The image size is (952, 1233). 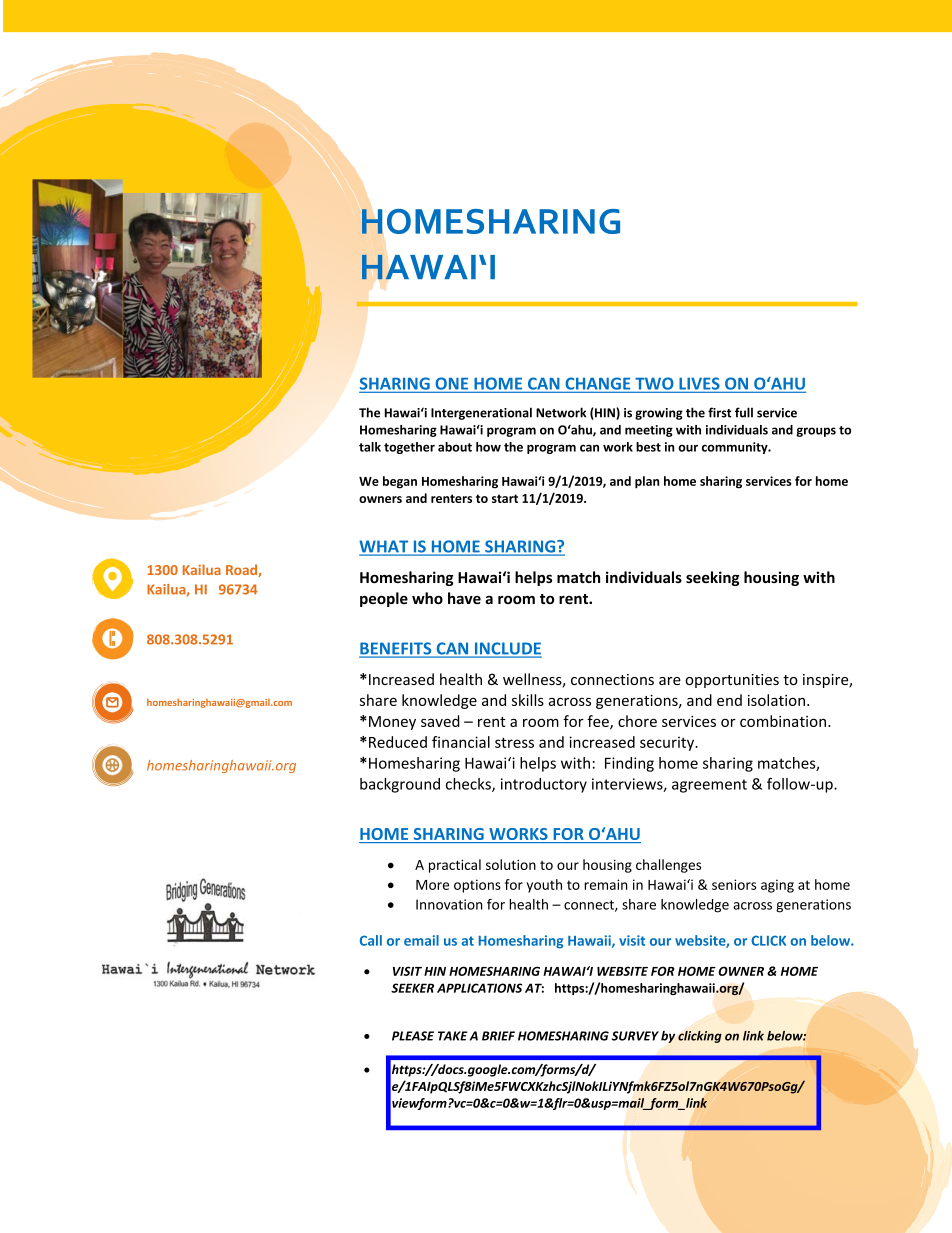 What do you see at coordinates (598, 384) in the screenshot?
I see `CHANGE` at bounding box center [598, 384].
